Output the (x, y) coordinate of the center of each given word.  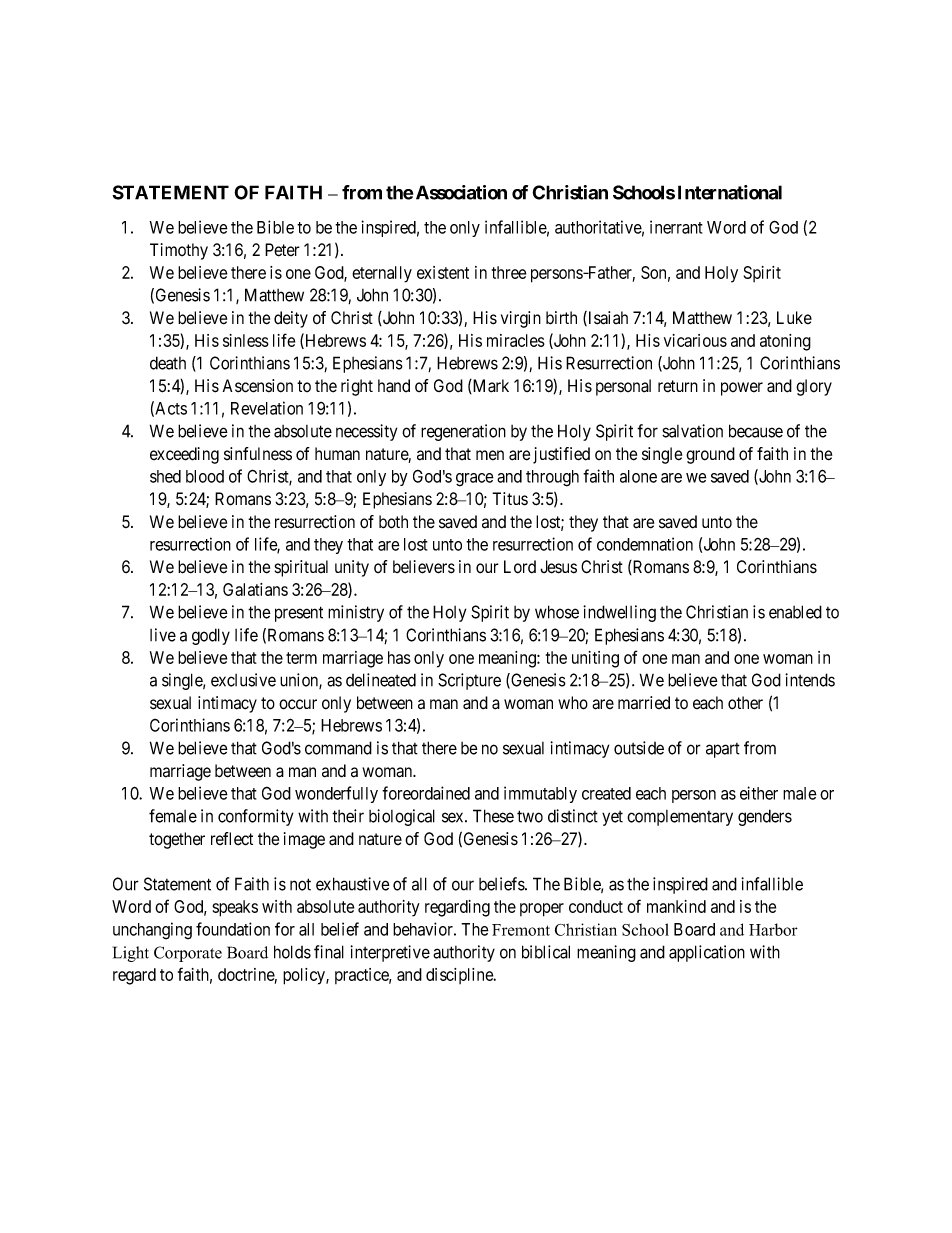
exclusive (243, 680)
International (730, 192)
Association (461, 192)
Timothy (179, 251)
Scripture (469, 681)
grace (475, 480)
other (745, 703)
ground (710, 455)
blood (205, 476)
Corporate (188, 954)
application (707, 953)
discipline (460, 976)
